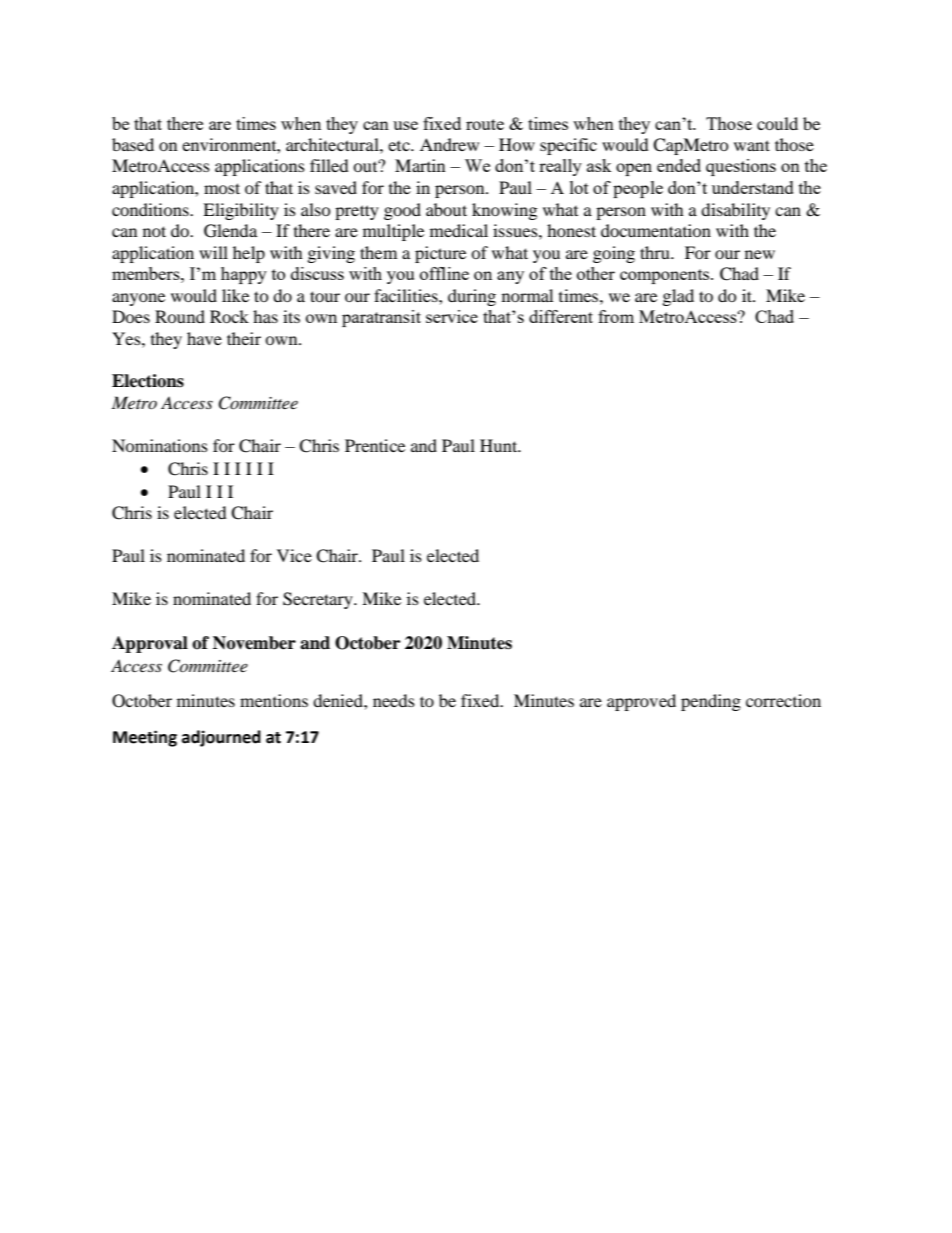 Image resolution: width=952 pixels, height=1233 pixels. Describe the element at coordinates (394, 700) in the page. I see `needs` at that location.
